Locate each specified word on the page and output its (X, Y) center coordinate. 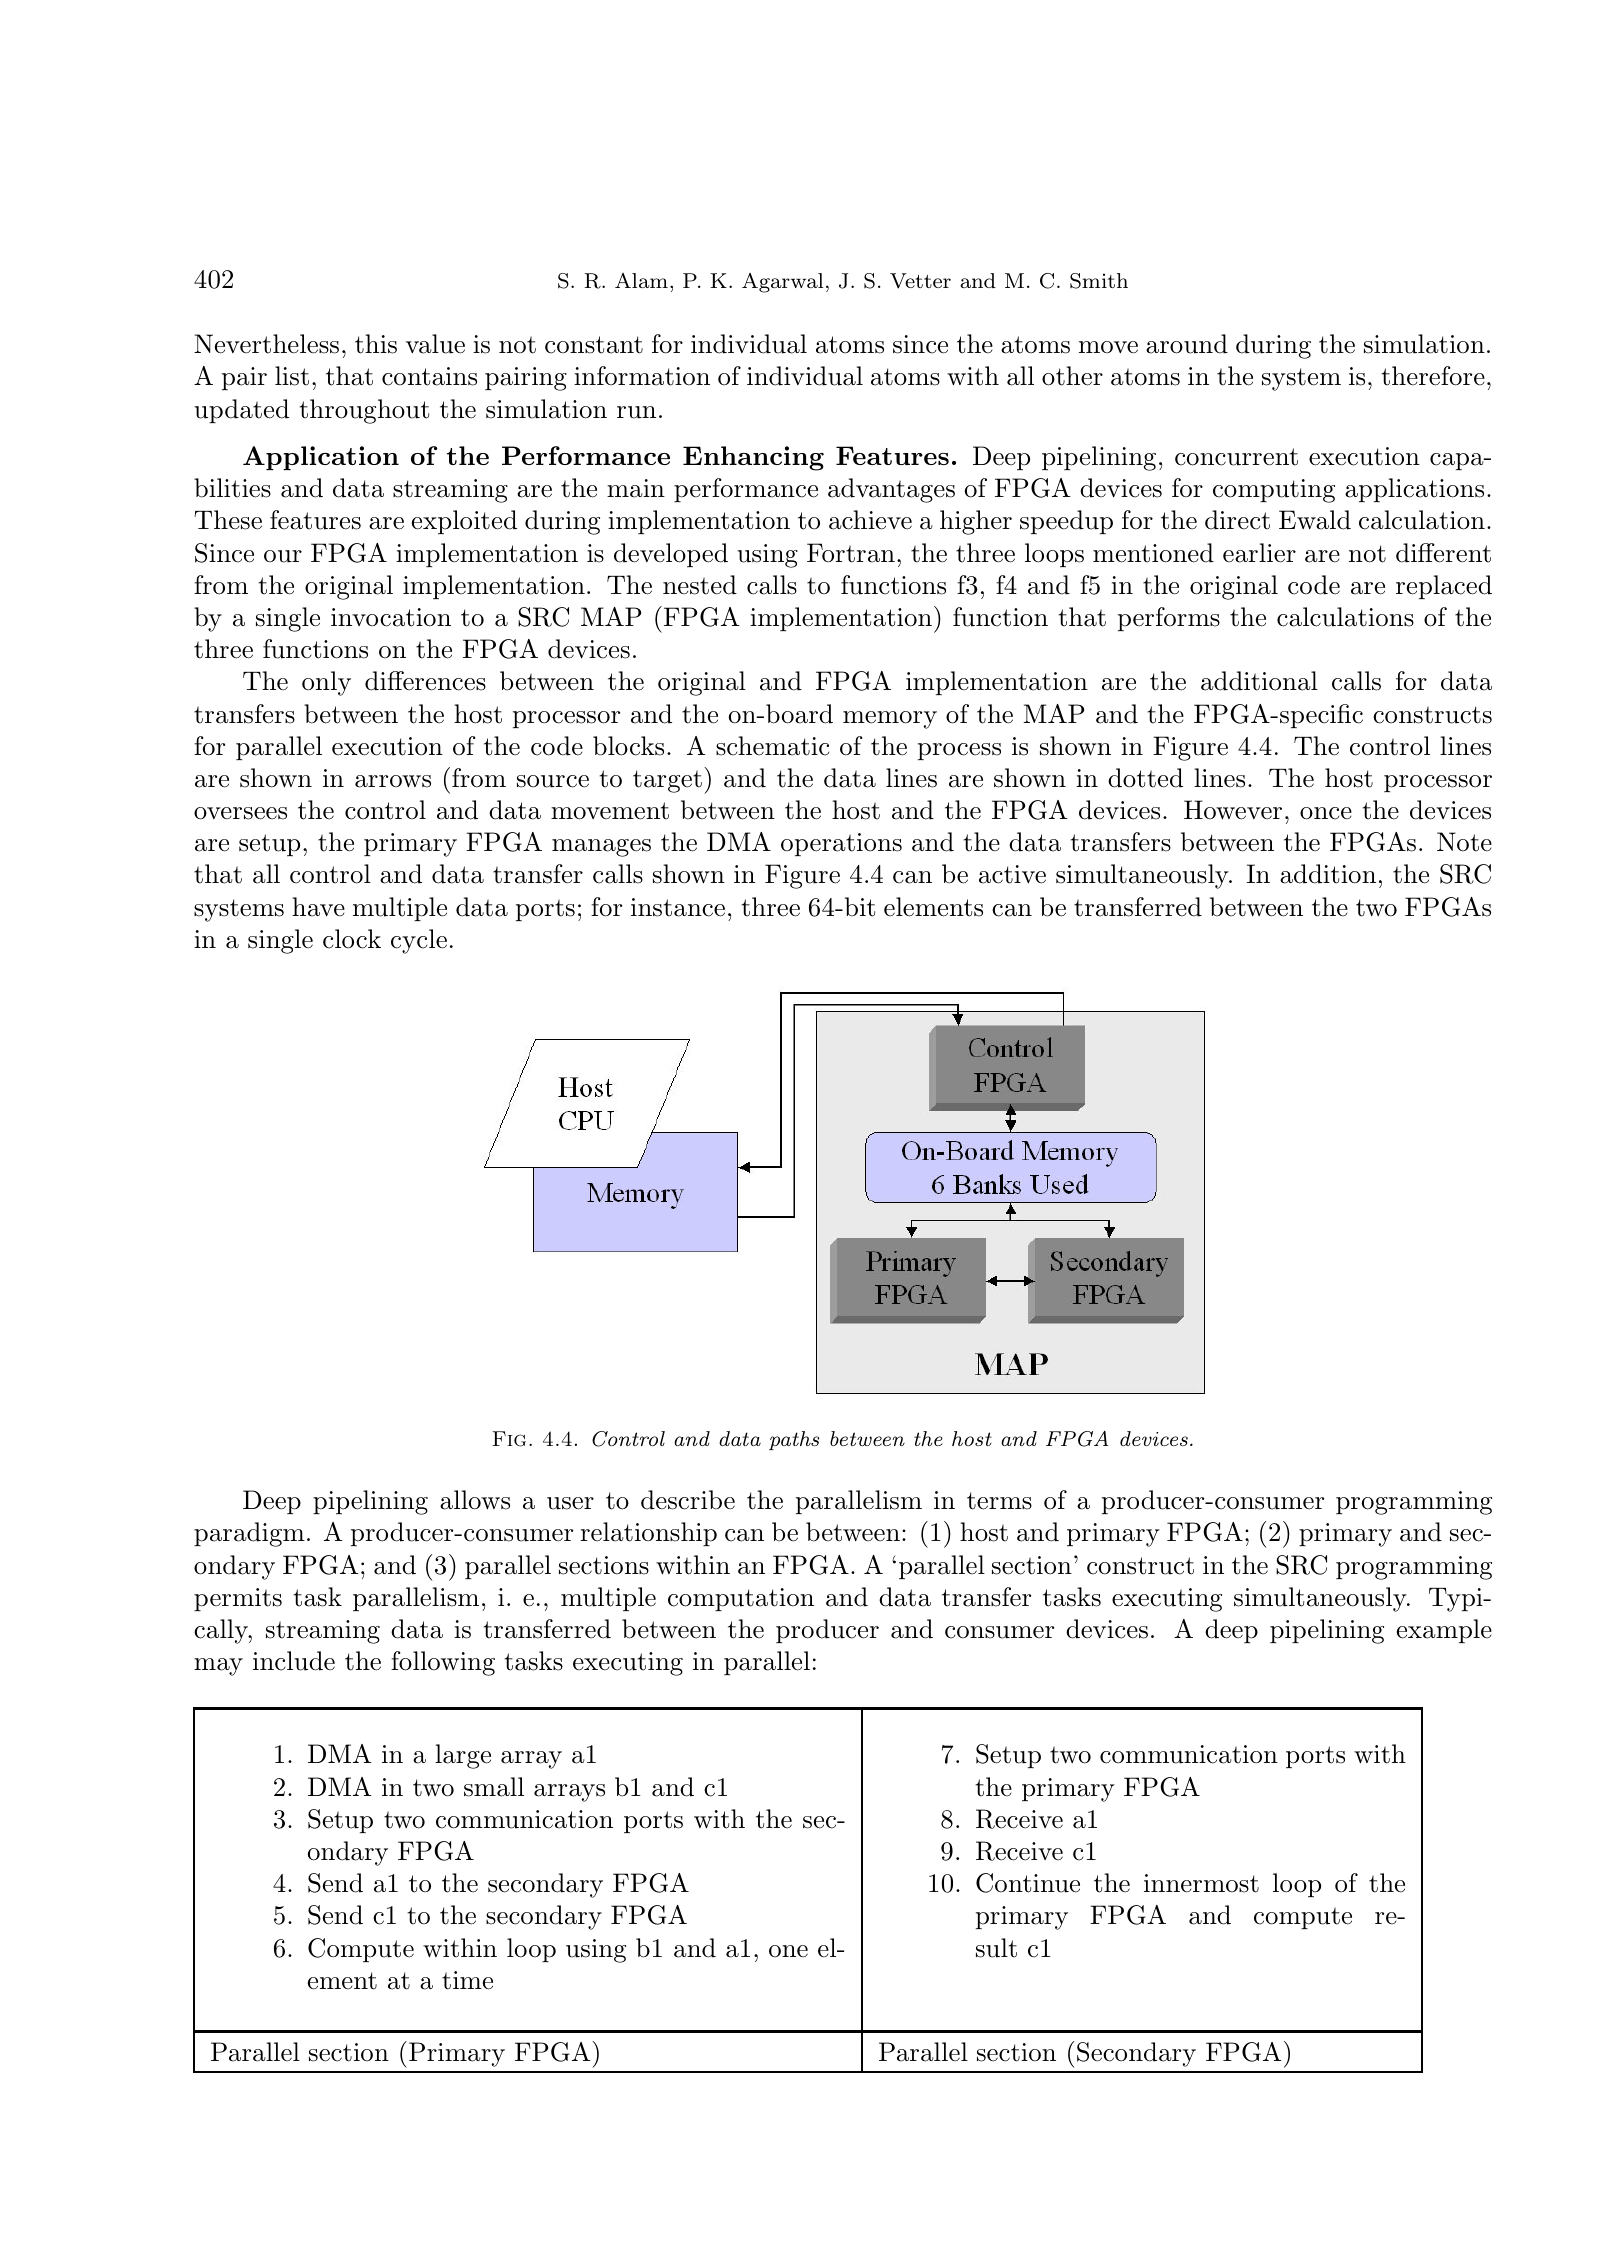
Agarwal (782, 283)
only (326, 683)
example (1444, 1631)
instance (678, 907)
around (1187, 344)
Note (1464, 842)
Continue (1028, 1883)
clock (352, 939)
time (467, 1980)
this (376, 344)
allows (475, 1500)
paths (794, 1440)
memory (890, 720)
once (1326, 813)
